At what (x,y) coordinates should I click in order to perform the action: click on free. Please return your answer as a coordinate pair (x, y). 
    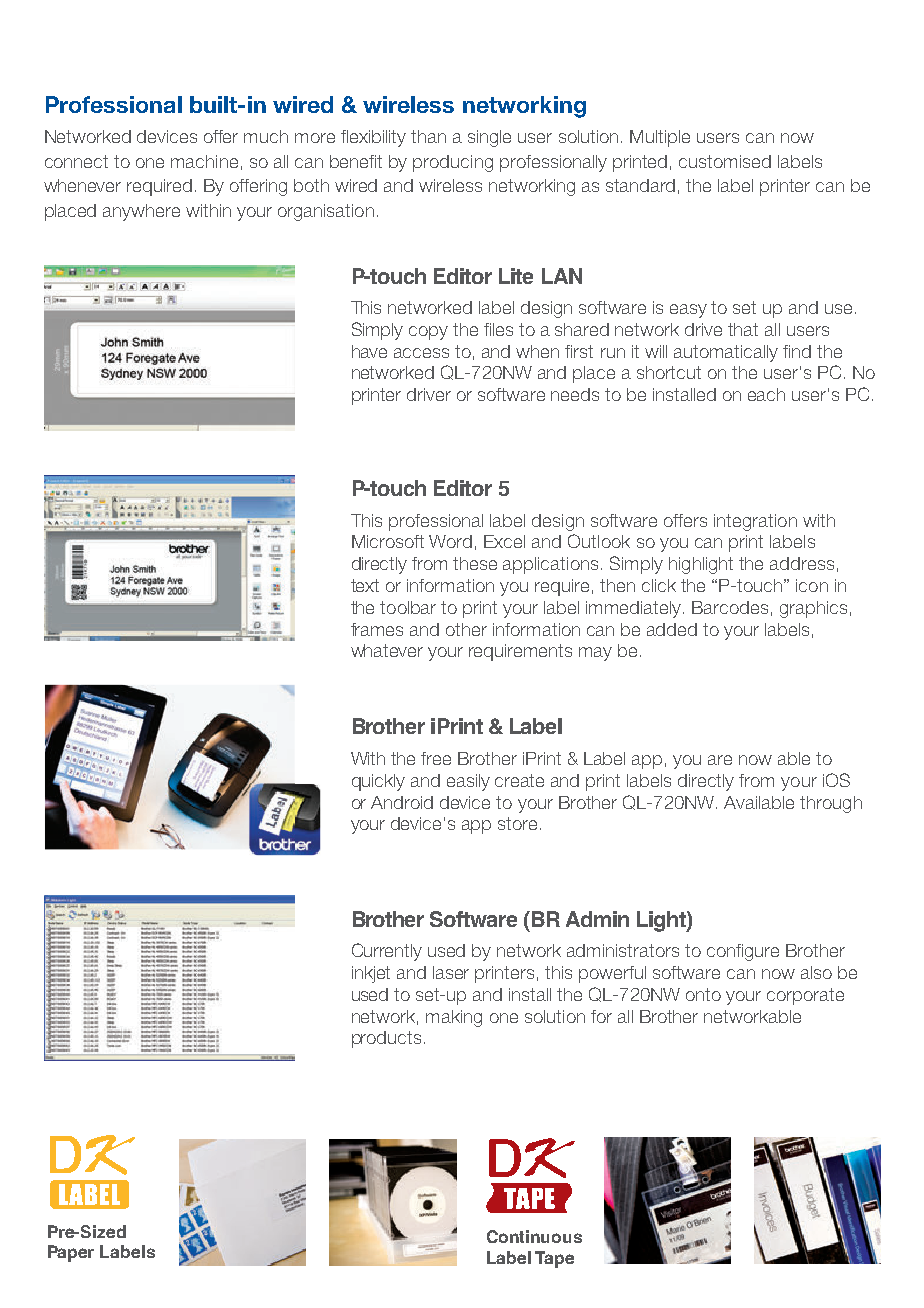
    Looking at the image, I should click on (436, 758).
